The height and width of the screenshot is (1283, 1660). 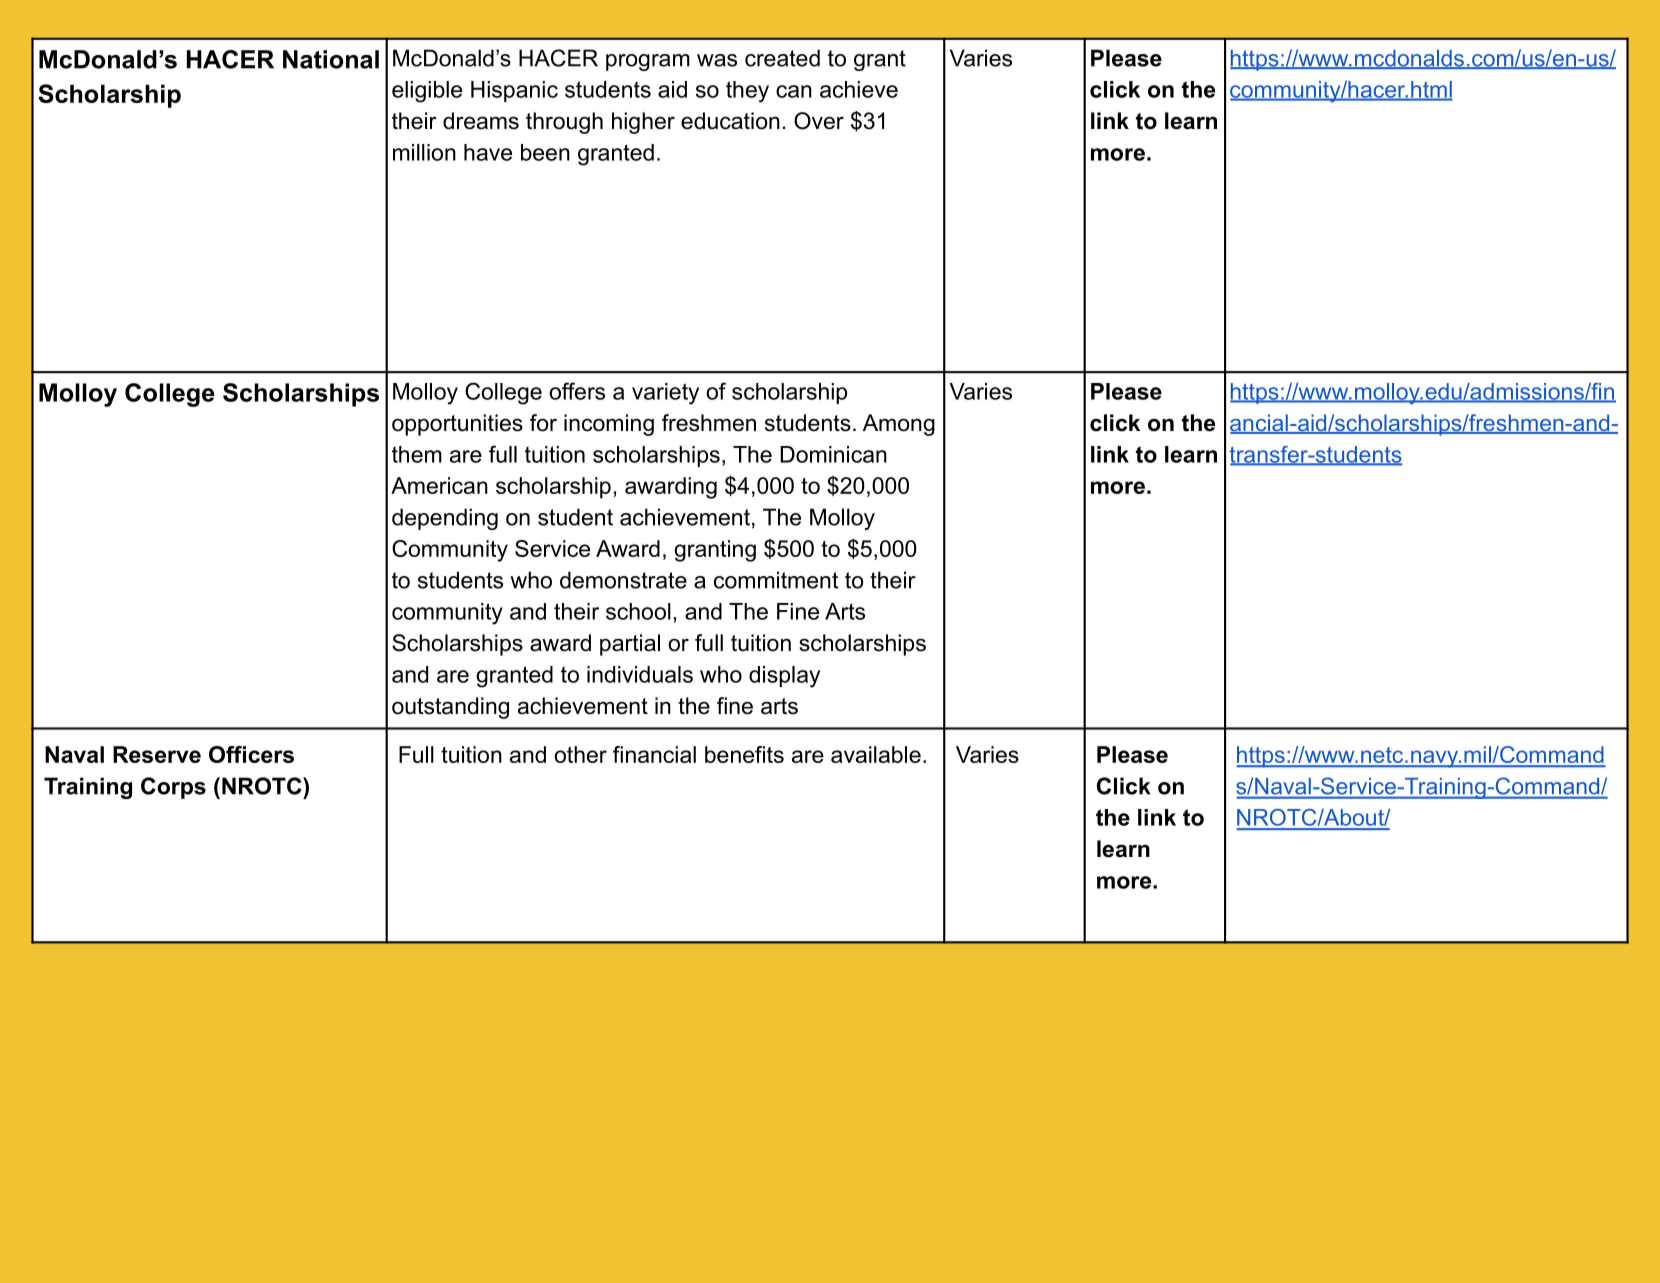 I want to click on National, so click(x=331, y=59).
